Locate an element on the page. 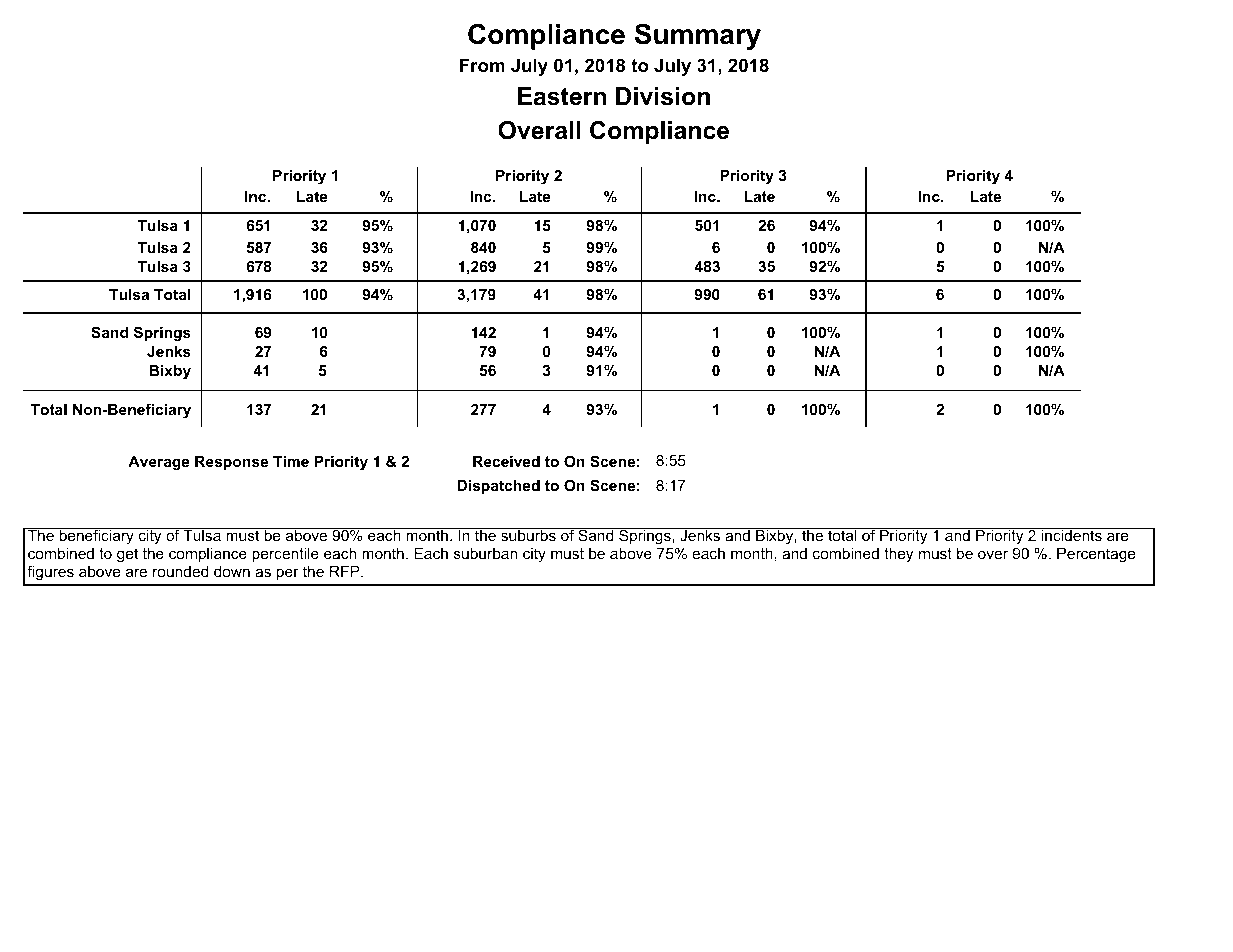  get is located at coordinates (127, 555).
